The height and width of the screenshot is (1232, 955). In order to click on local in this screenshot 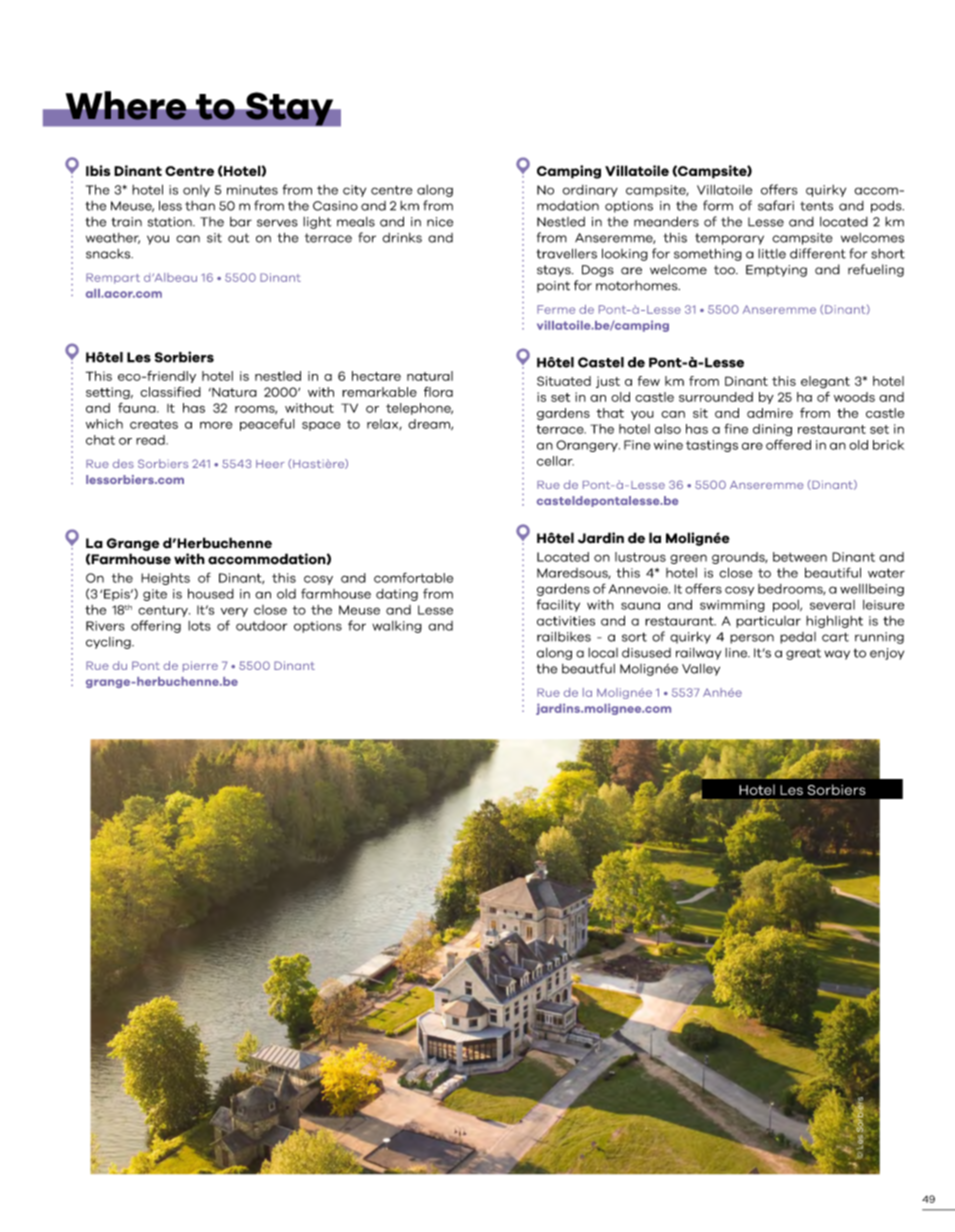, I will do `click(603, 653)`.
